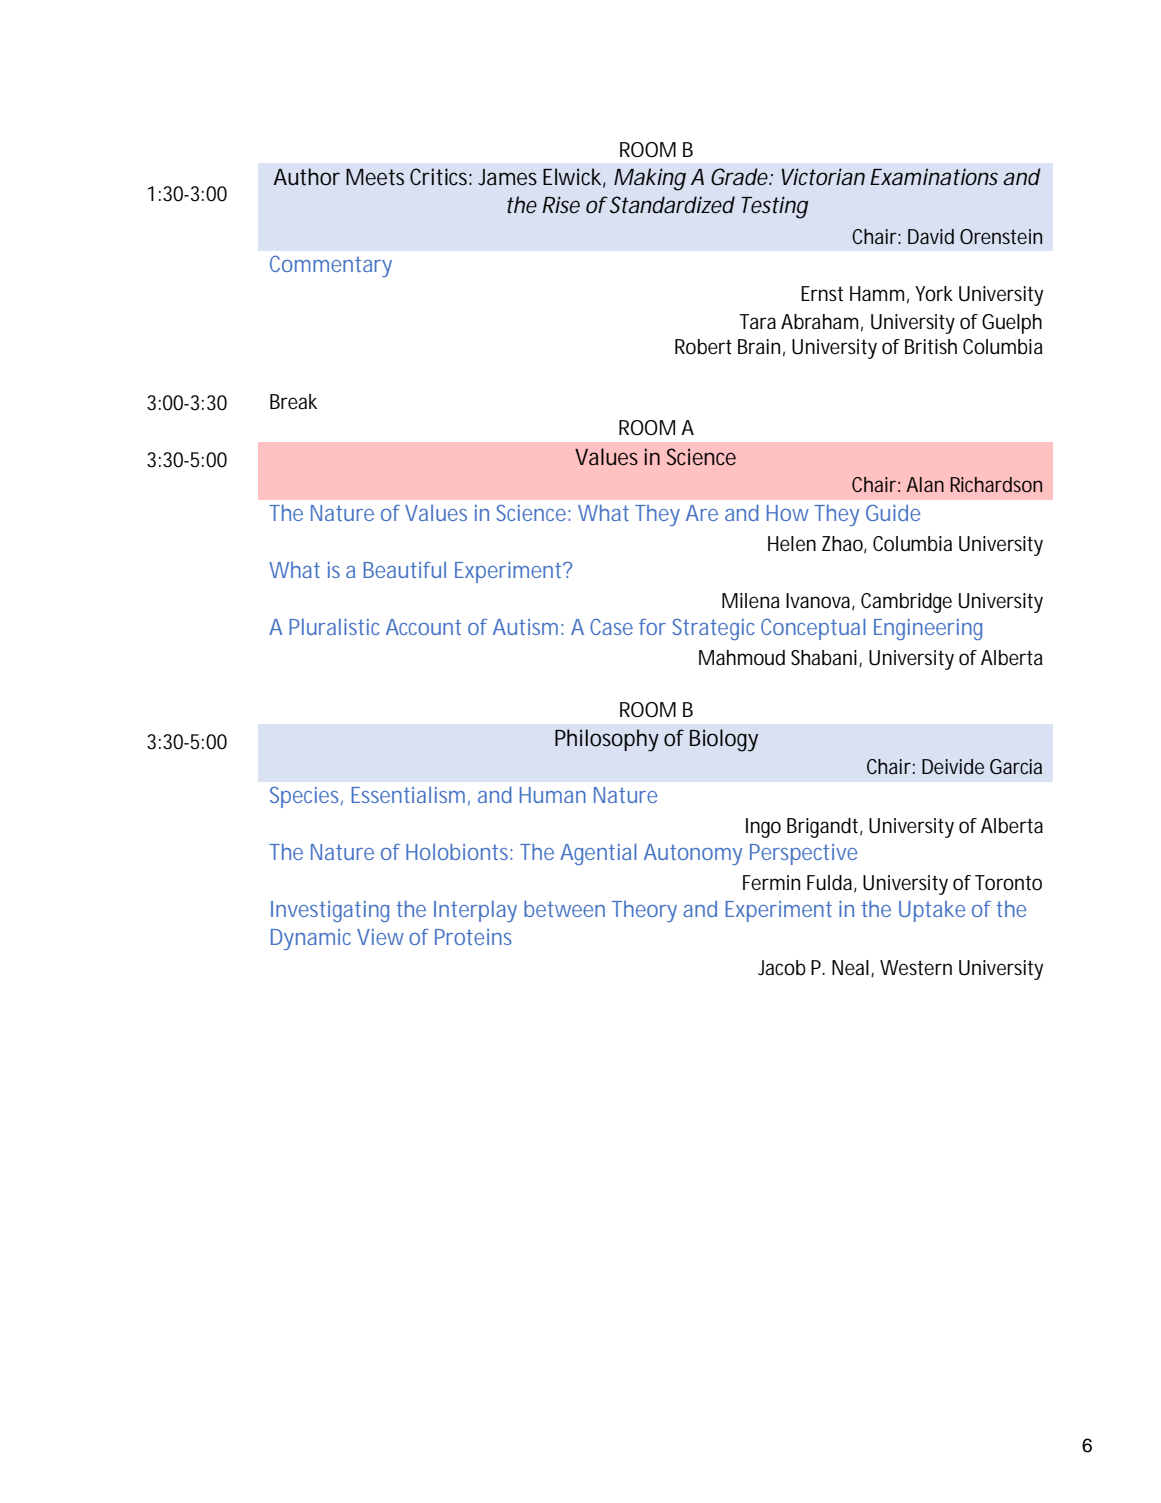  Describe the element at coordinates (380, 937) in the screenshot. I see `View` at that location.
